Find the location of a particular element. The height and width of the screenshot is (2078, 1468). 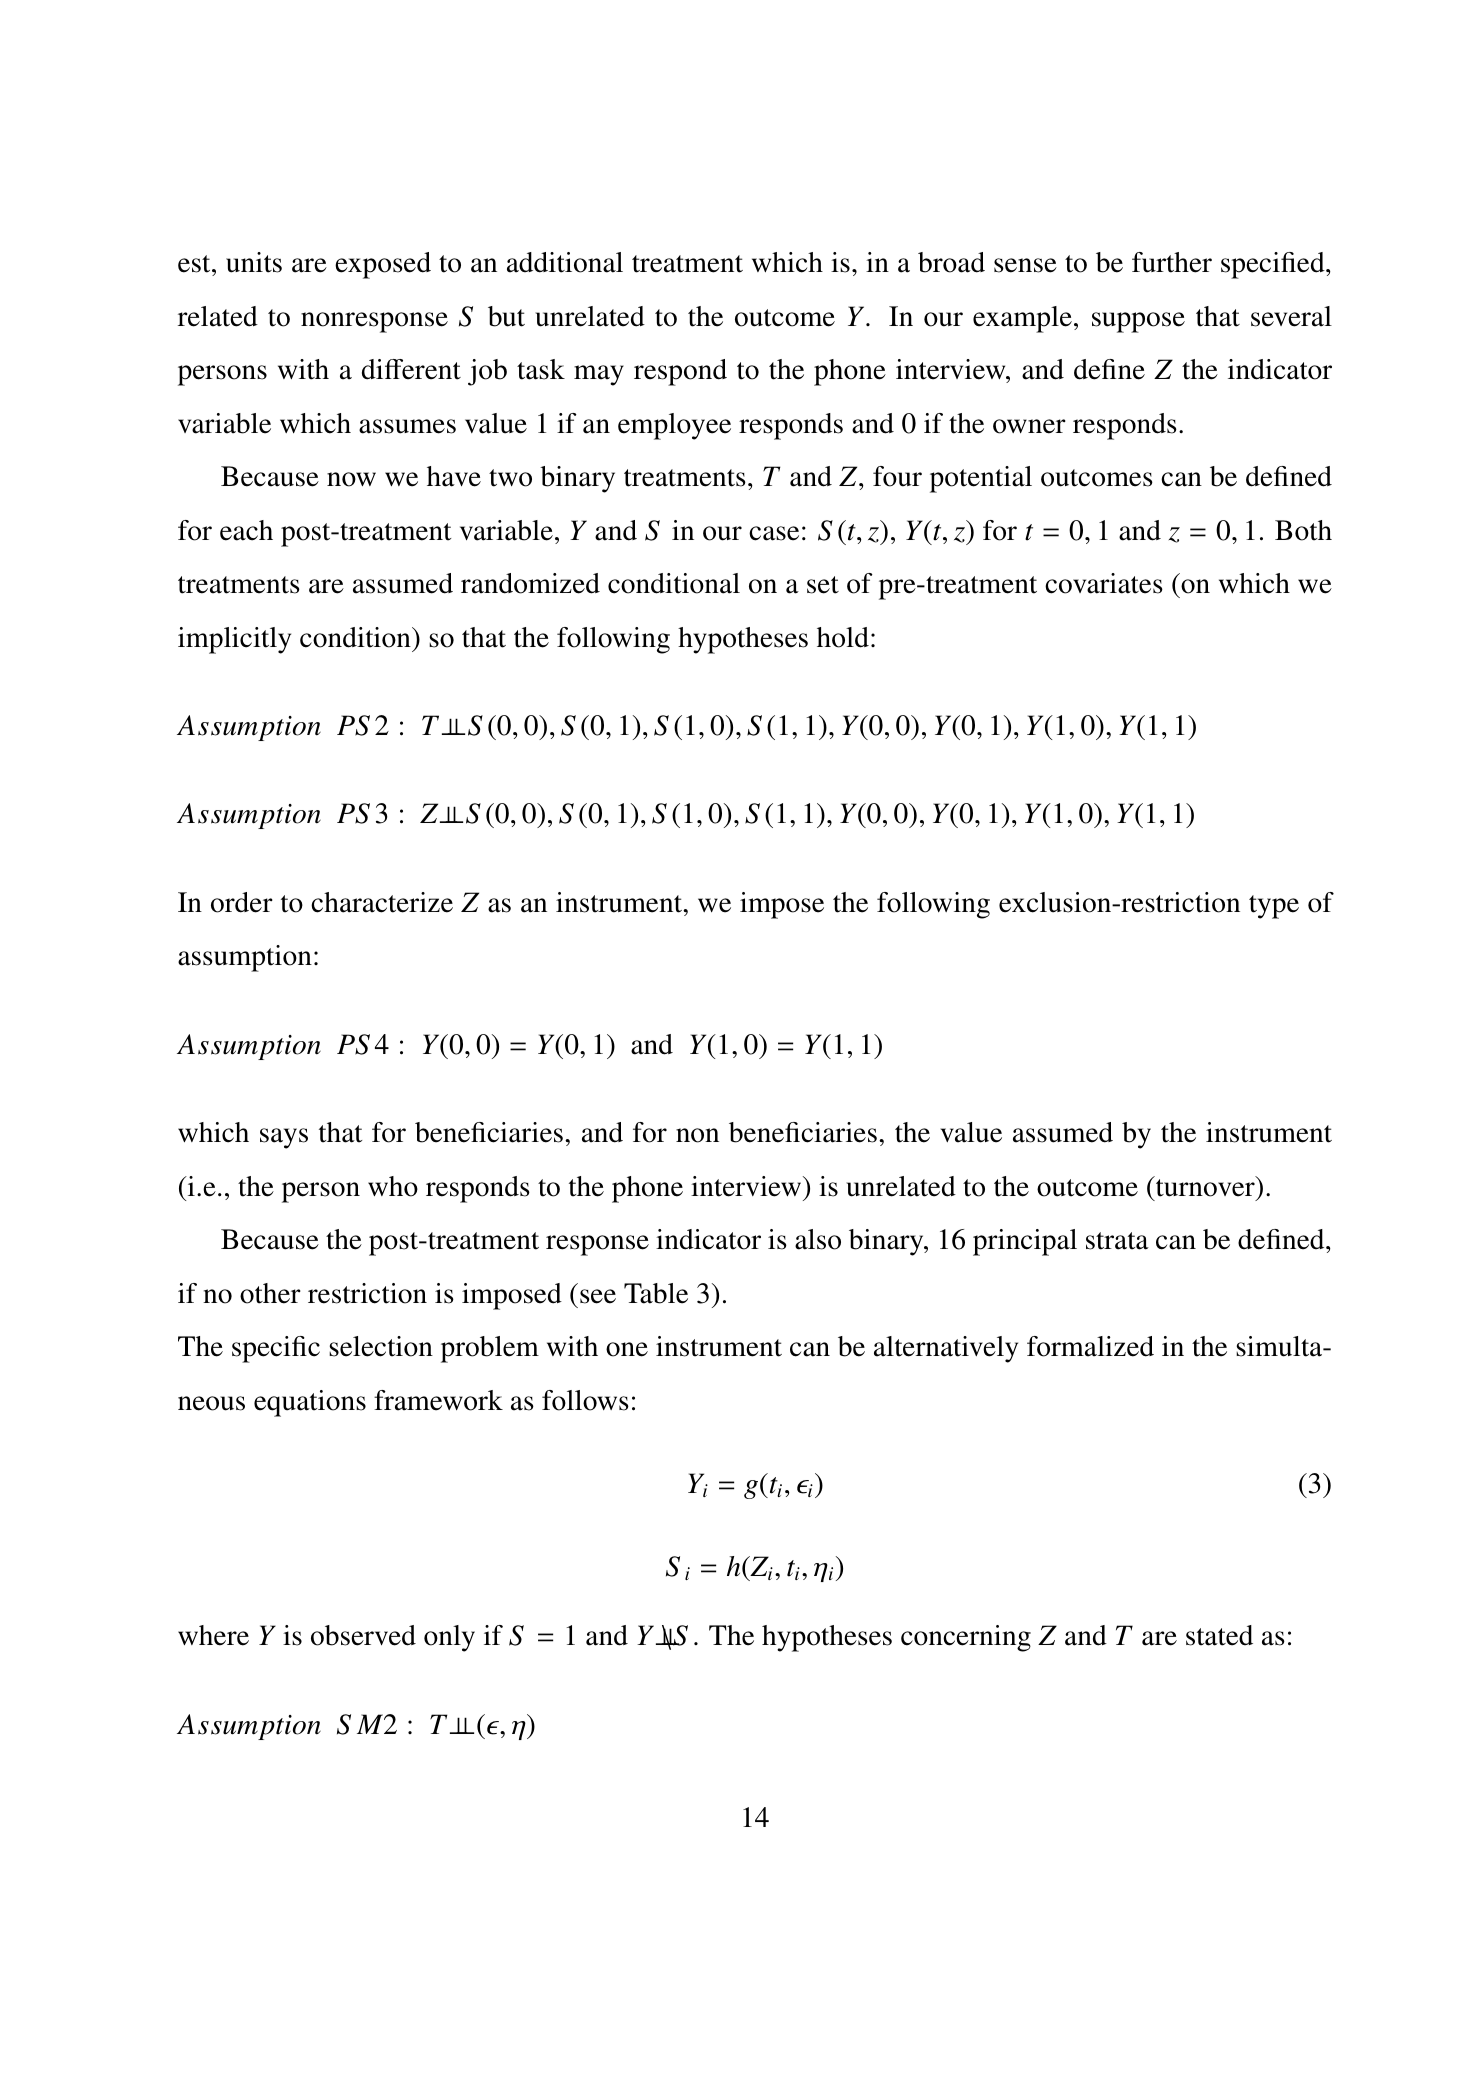

exposed is located at coordinates (383, 265).
